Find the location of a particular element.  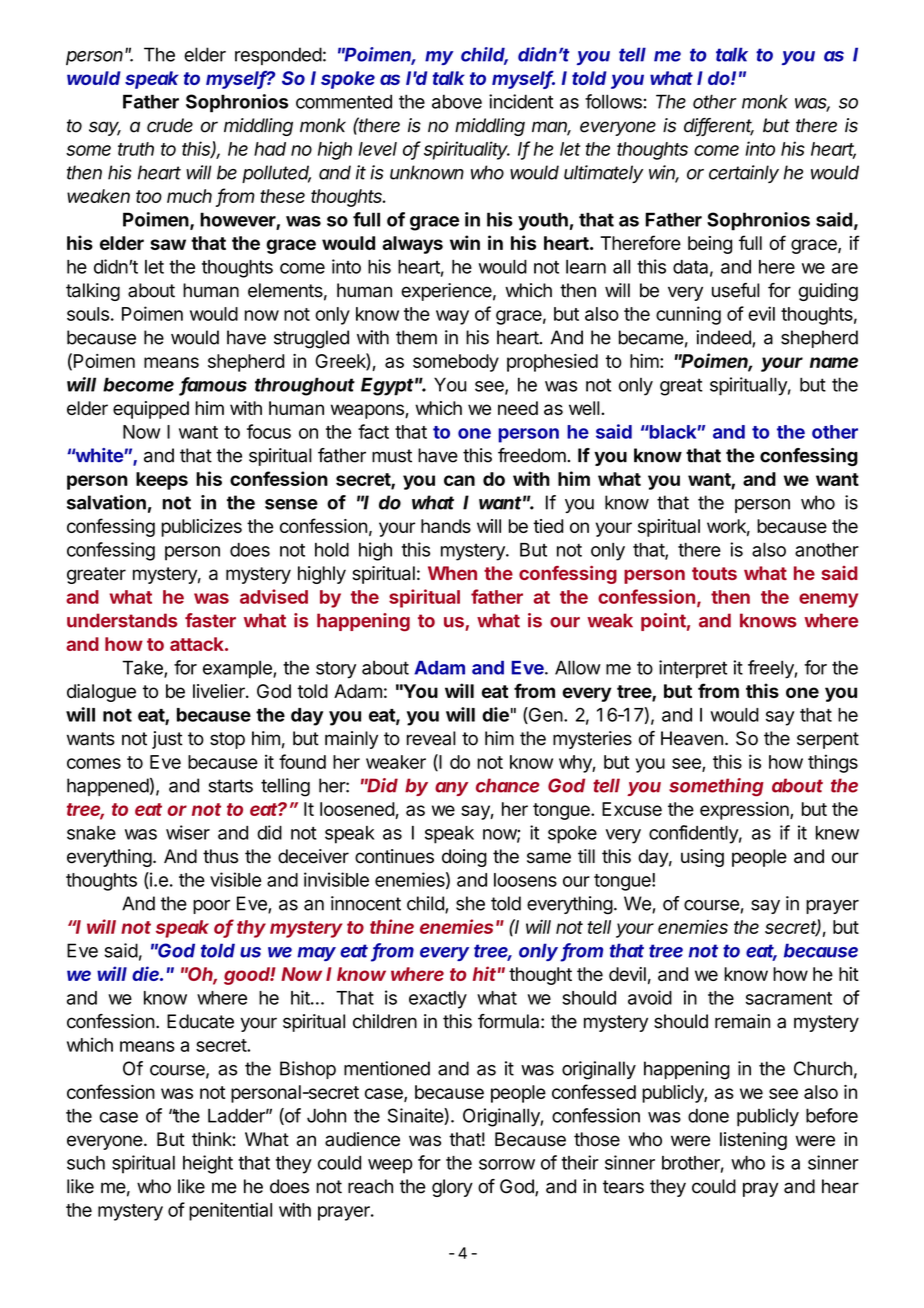

crude is located at coordinates (170, 125).
